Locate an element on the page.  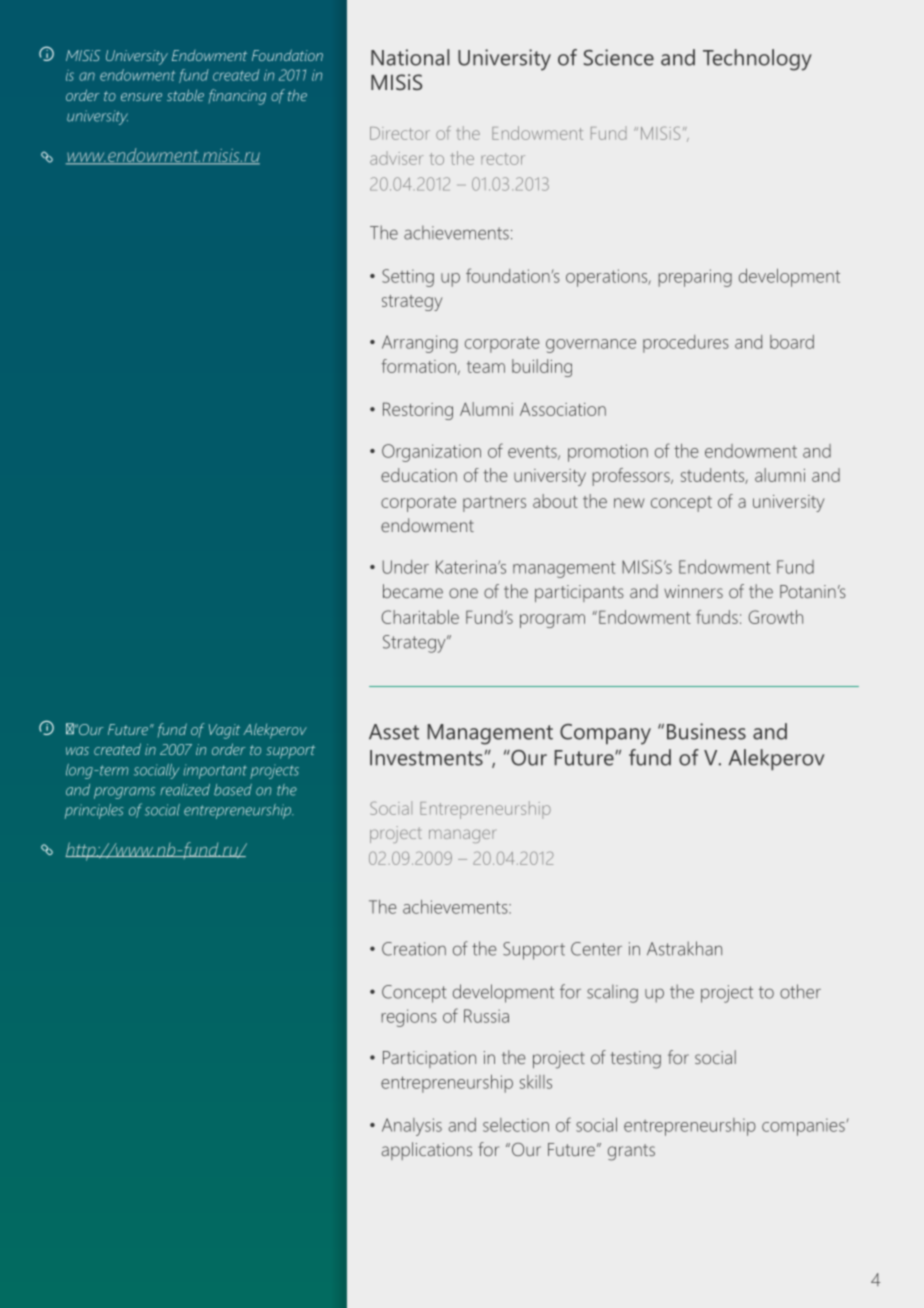
companies is located at coordinates (803, 1127).
